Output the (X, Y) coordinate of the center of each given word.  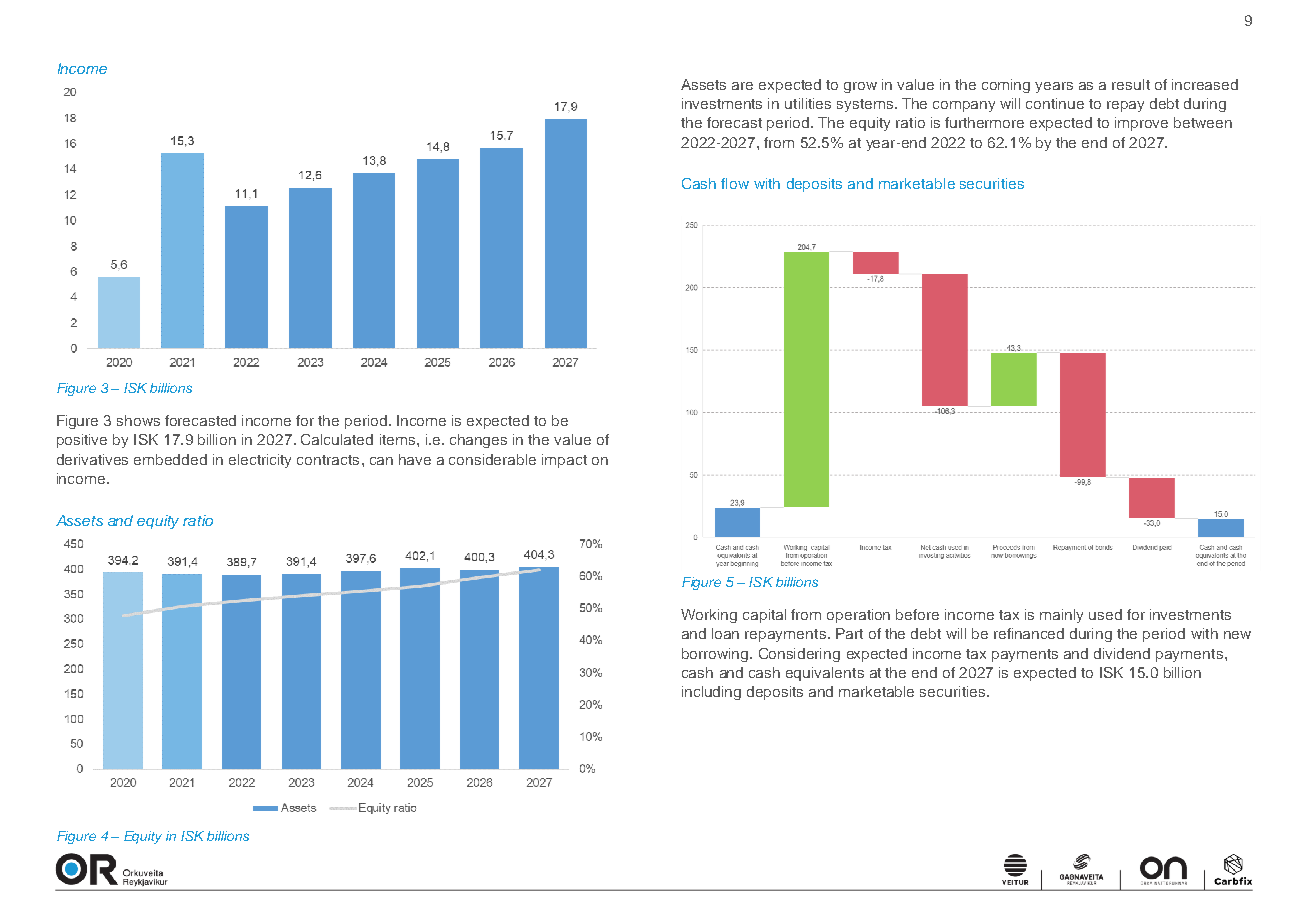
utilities (808, 103)
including (711, 693)
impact (564, 461)
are (742, 86)
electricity (260, 461)
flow (735, 183)
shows (138, 420)
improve (1141, 124)
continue (1055, 103)
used (1105, 614)
